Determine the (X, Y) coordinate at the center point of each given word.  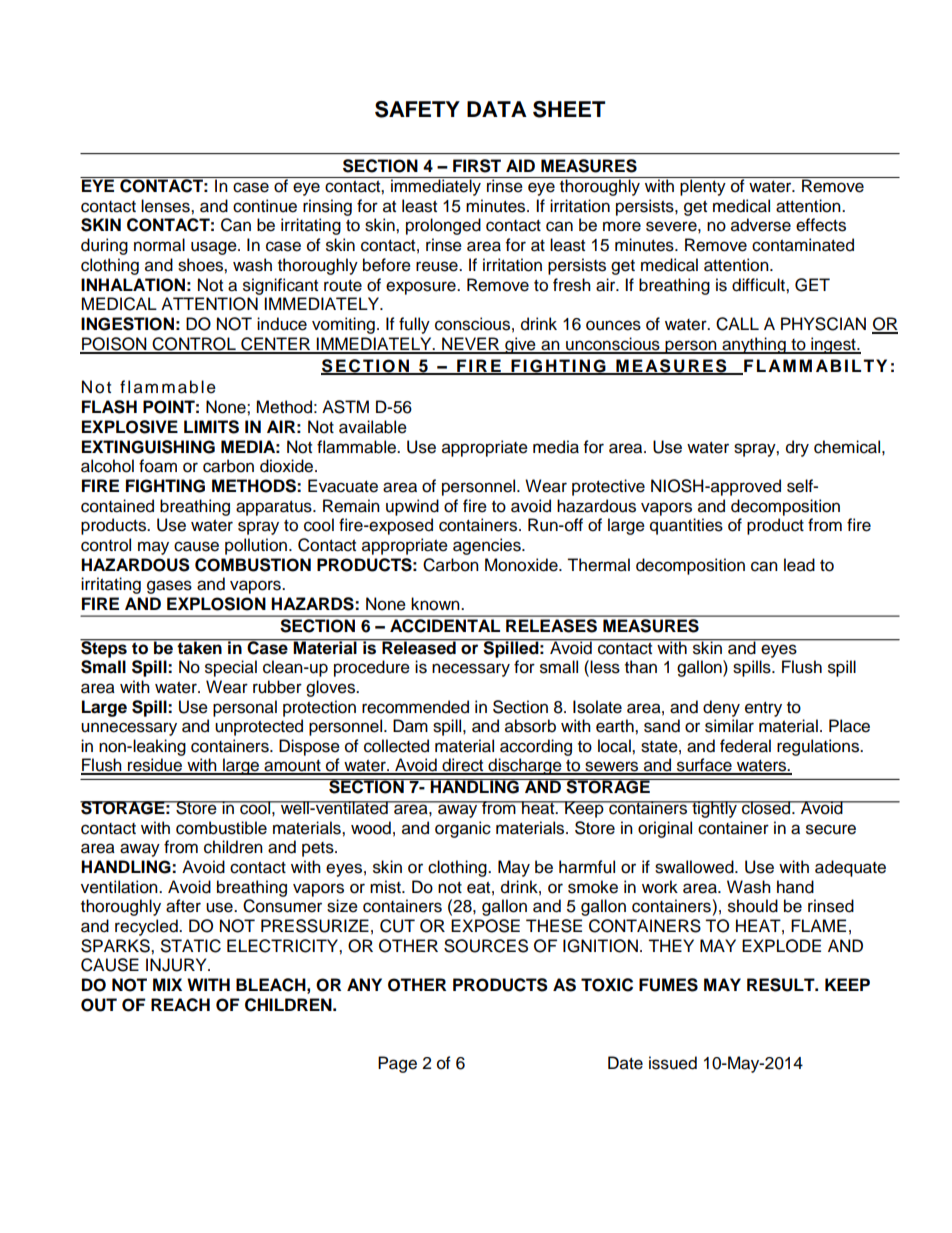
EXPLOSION (216, 604)
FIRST (477, 166)
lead (799, 565)
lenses (166, 206)
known (436, 604)
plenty (703, 186)
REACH (180, 1005)
